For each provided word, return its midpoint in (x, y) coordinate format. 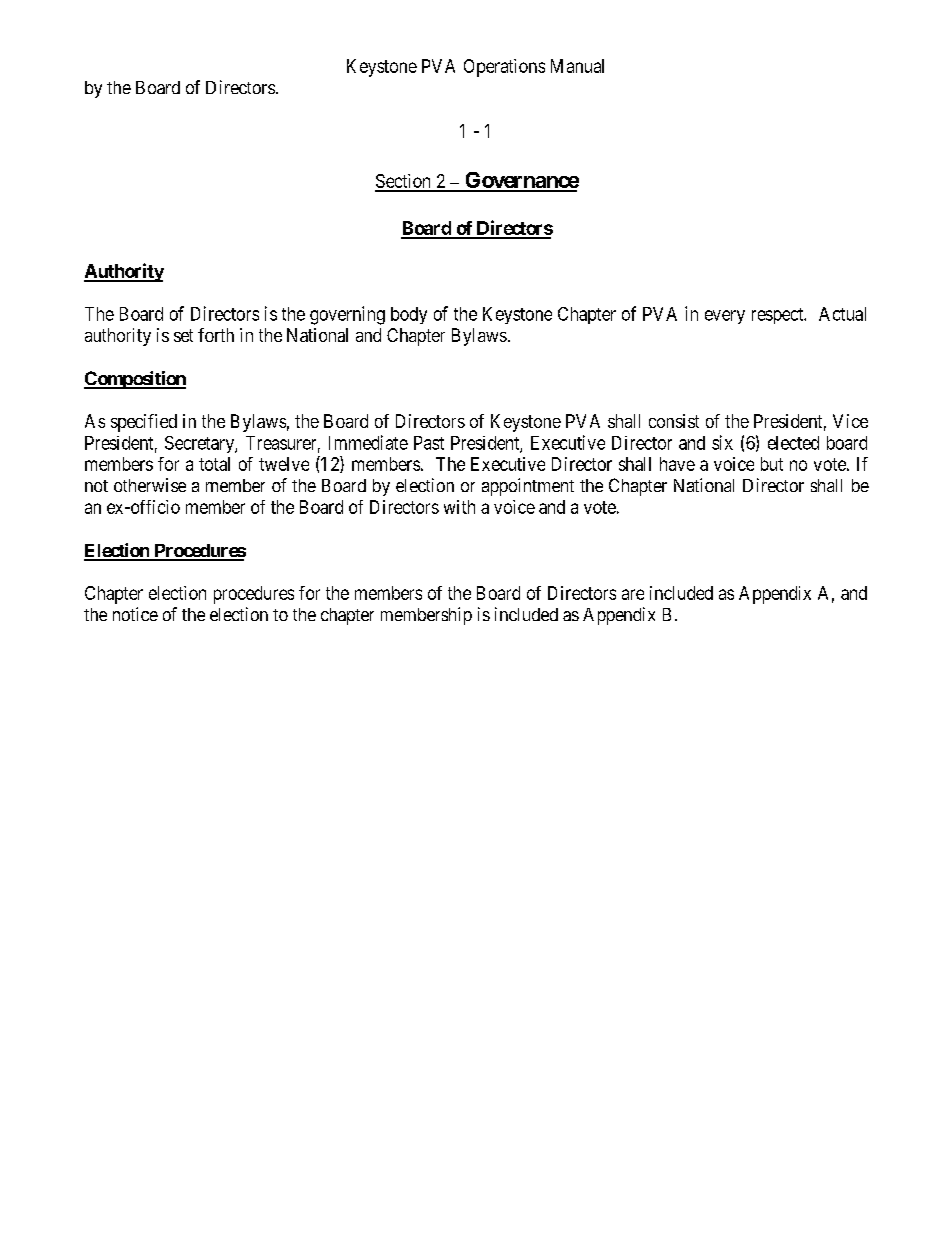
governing (347, 315)
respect (779, 316)
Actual (842, 314)
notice (135, 614)
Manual (577, 66)
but (772, 464)
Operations (504, 68)
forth (216, 335)
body (409, 315)
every (725, 317)
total (214, 464)
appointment (528, 487)
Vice (850, 421)
